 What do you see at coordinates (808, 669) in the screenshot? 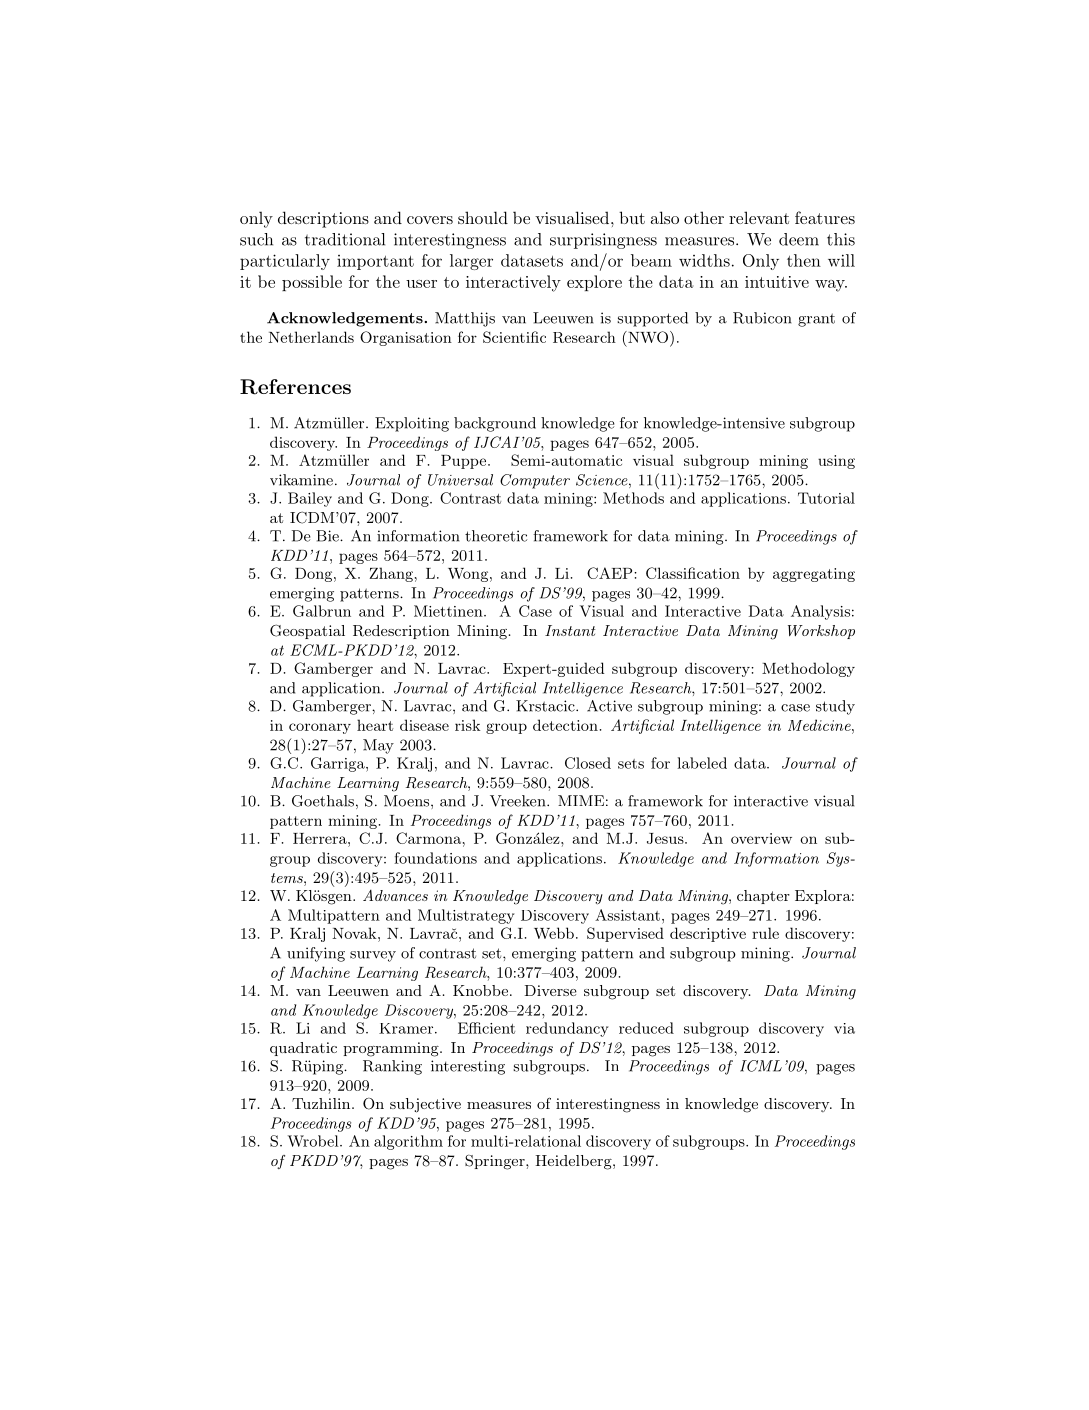
I see `Methodology` at bounding box center [808, 669].
